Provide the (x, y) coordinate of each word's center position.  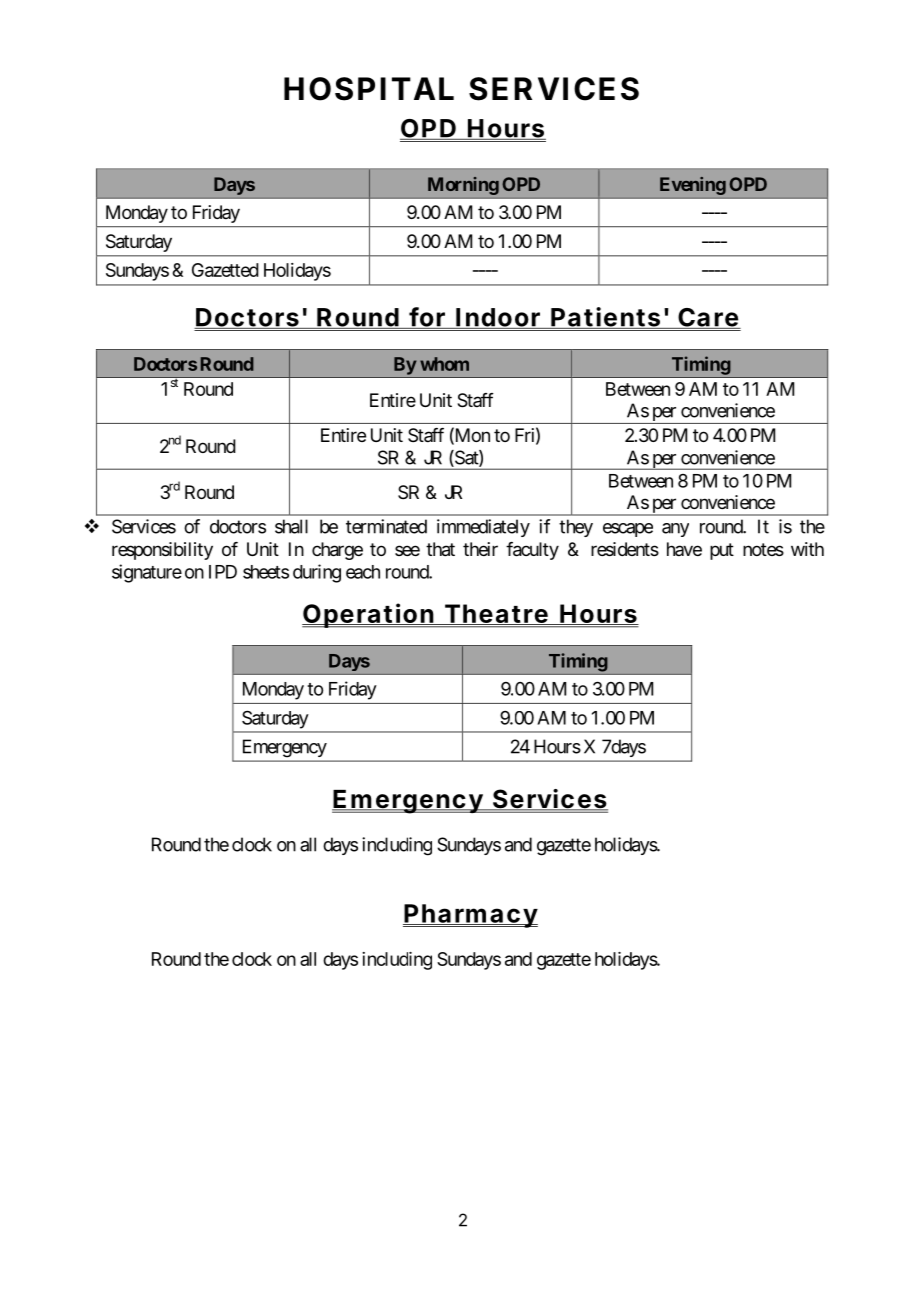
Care (708, 318)
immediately (483, 528)
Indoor (498, 318)
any (675, 530)
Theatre (495, 614)
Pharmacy (470, 916)
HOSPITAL (369, 89)
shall (291, 526)
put (722, 551)
